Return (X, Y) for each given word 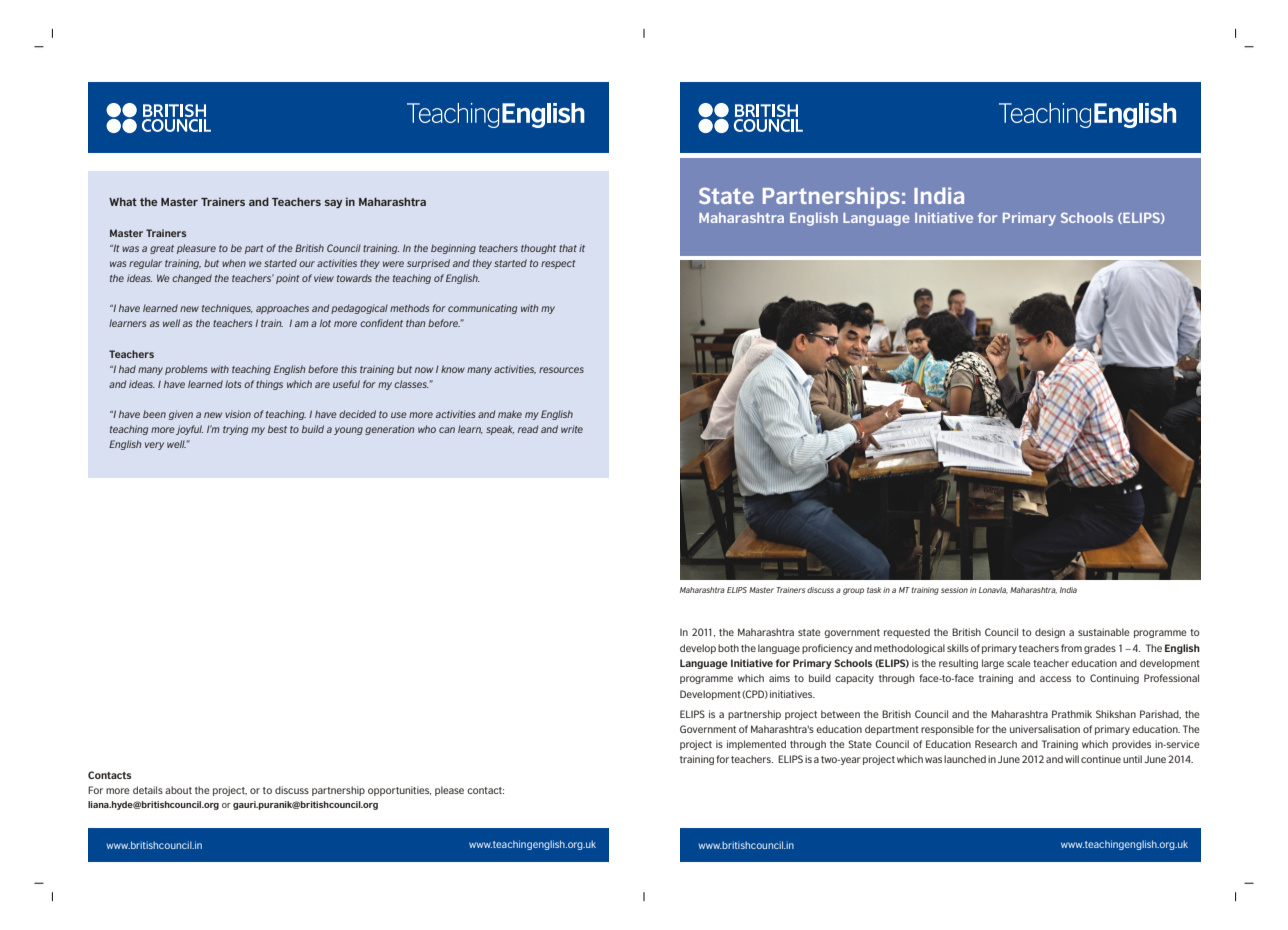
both (728, 648)
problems (186, 370)
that (568, 248)
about (178, 790)
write (572, 429)
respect (558, 264)
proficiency (827, 649)
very (154, 446)
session (954, 590)
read (528, 429)
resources (561, 370)
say (333, 204)
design (1050, 633)
